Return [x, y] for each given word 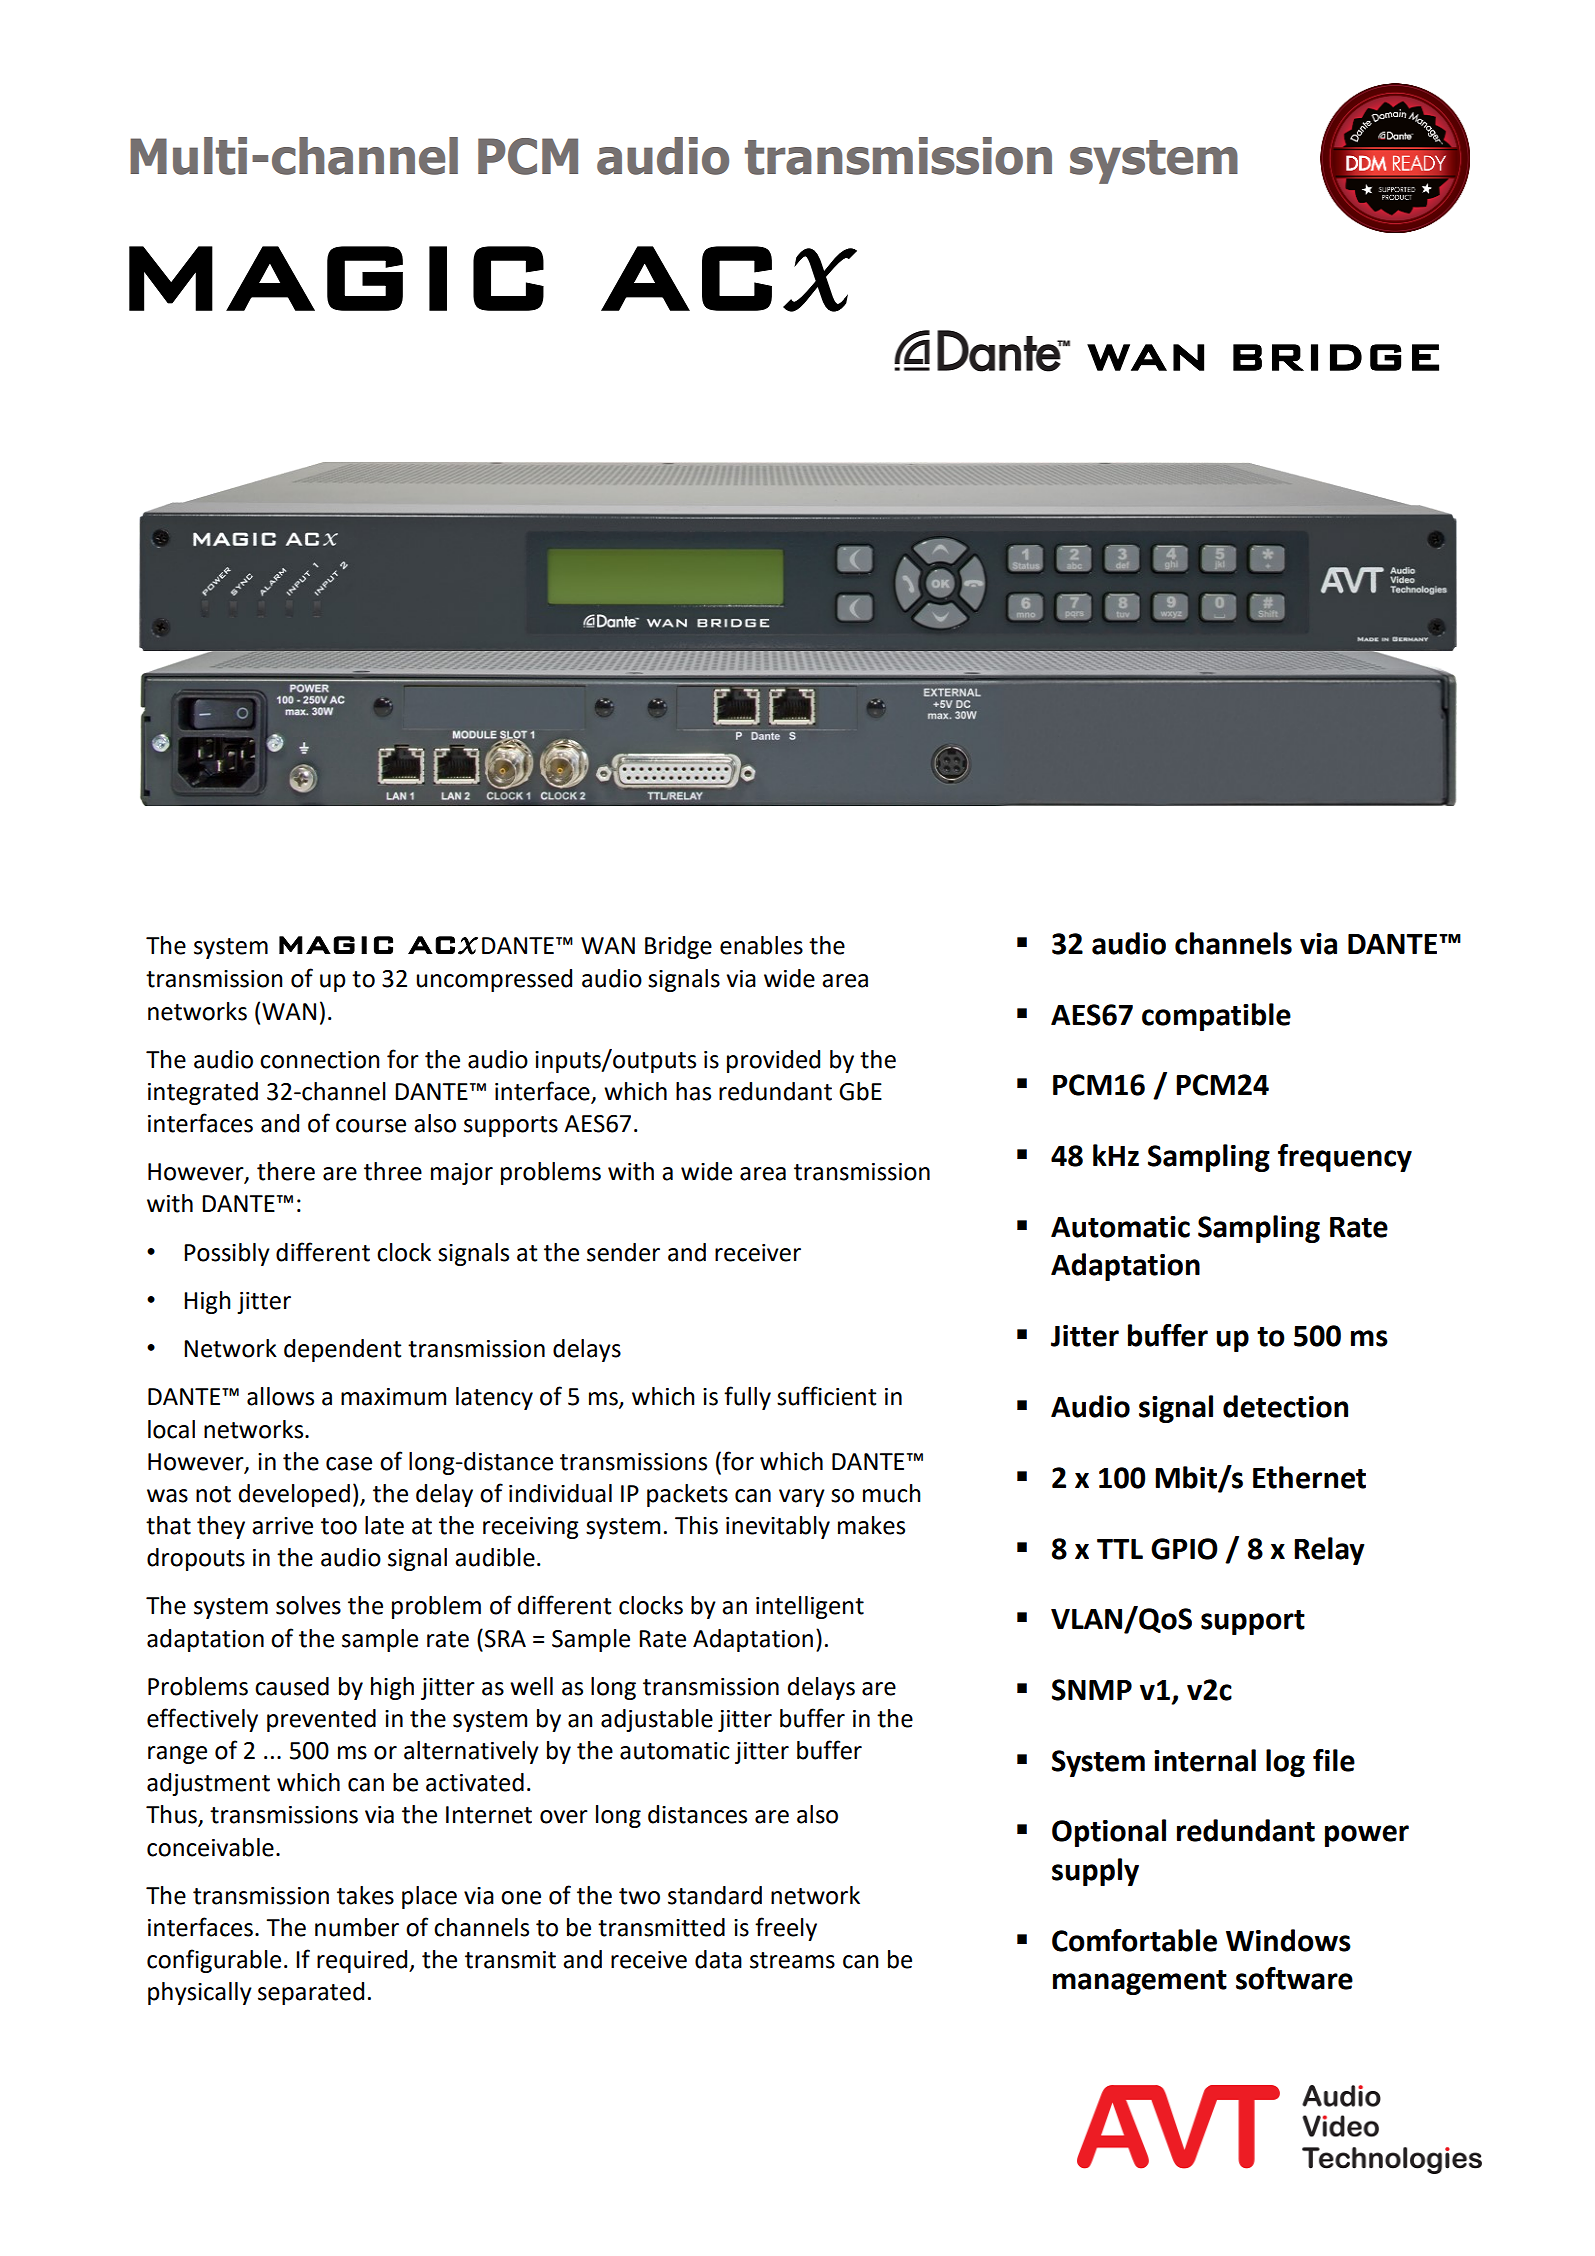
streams [792, 1960]
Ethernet [1309, 1477]
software [1294, 1978]
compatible [1216, 1017]
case [349, 1464]
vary [802, 1498]
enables [761, 945]
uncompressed [494, 980]
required [363, 1961]
